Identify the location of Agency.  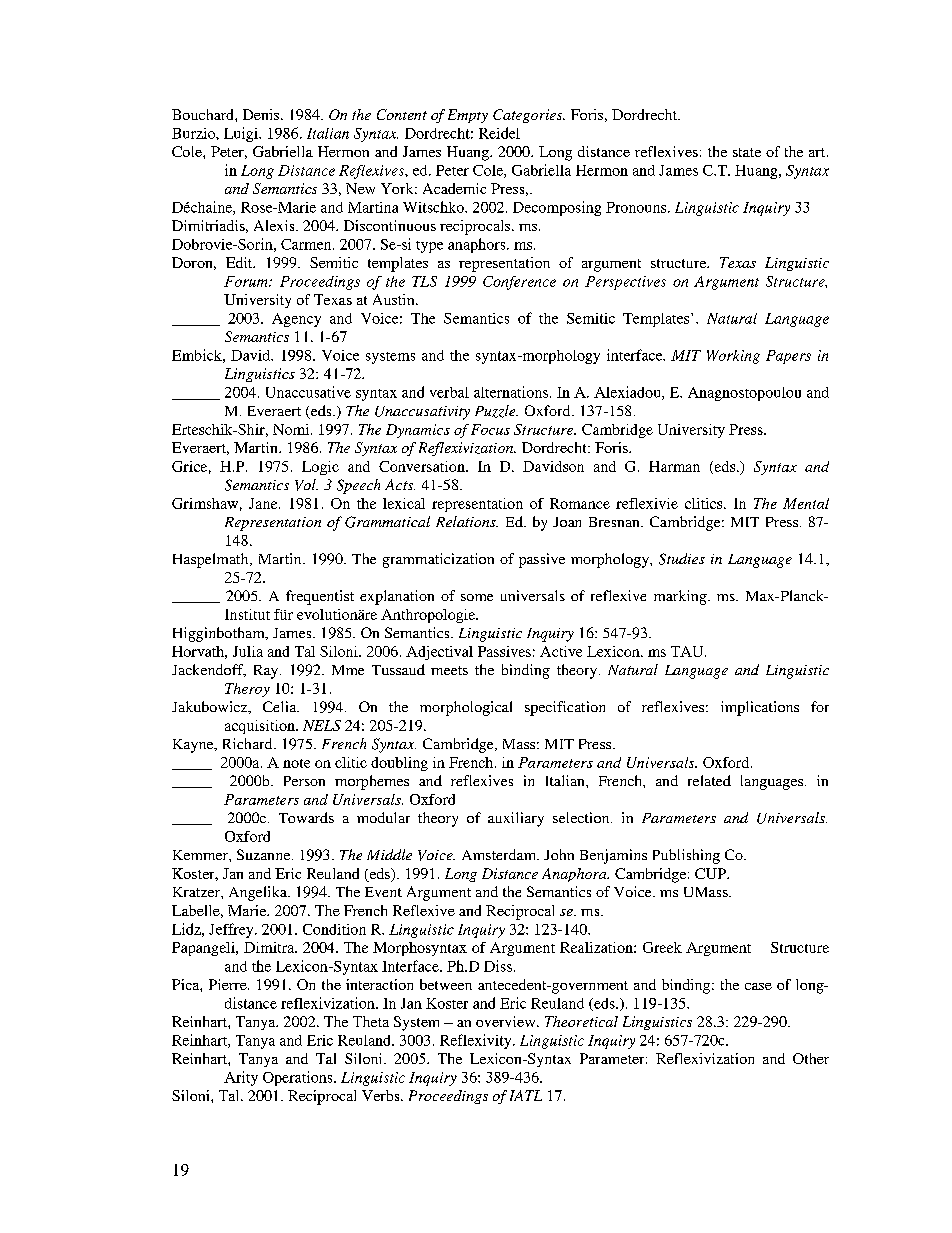
(296, 320).
